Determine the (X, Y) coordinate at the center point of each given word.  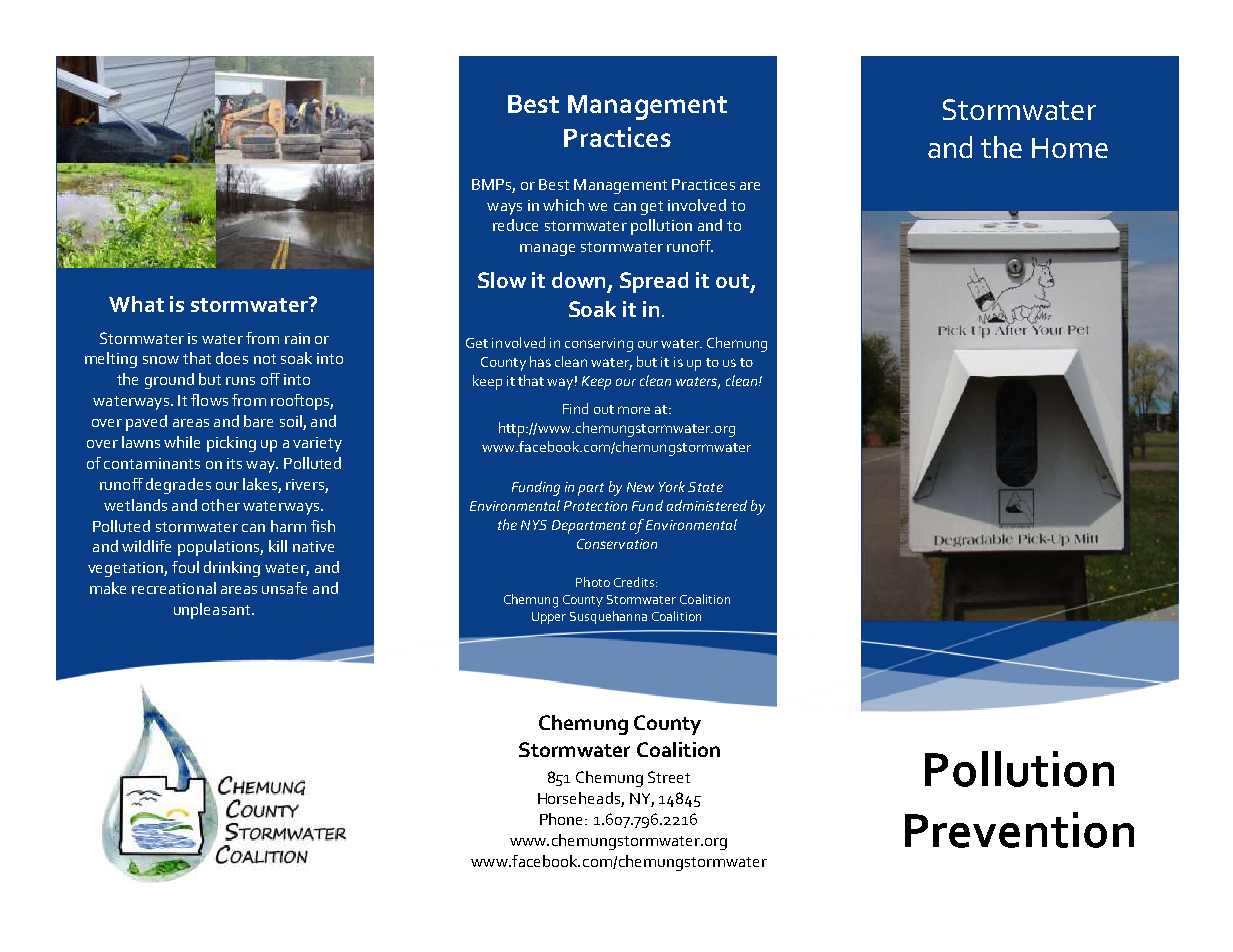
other (221, 505)
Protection (595, 506)
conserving (599, 345)
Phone (563, 819)
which (563, 205)
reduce (515, 225)
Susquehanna (608, 617)
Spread (654, 282)
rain (297, 338)
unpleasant (213, 611)
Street (669, 777)
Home (1070, 148)
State (705, 487)
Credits (634, 582)
